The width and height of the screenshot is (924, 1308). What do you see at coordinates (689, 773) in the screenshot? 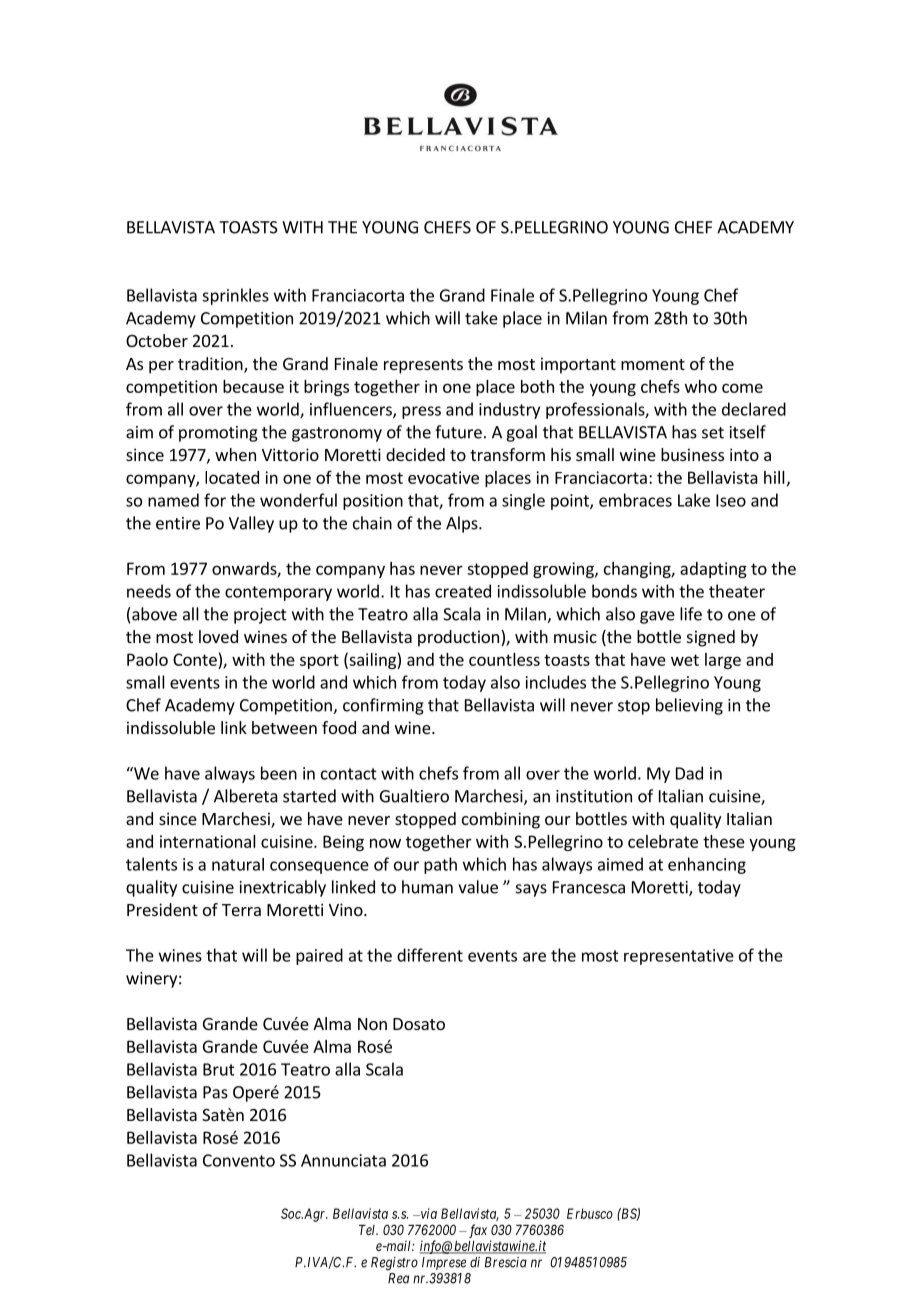
I see `Dad` at bounding box center [689, 773].
